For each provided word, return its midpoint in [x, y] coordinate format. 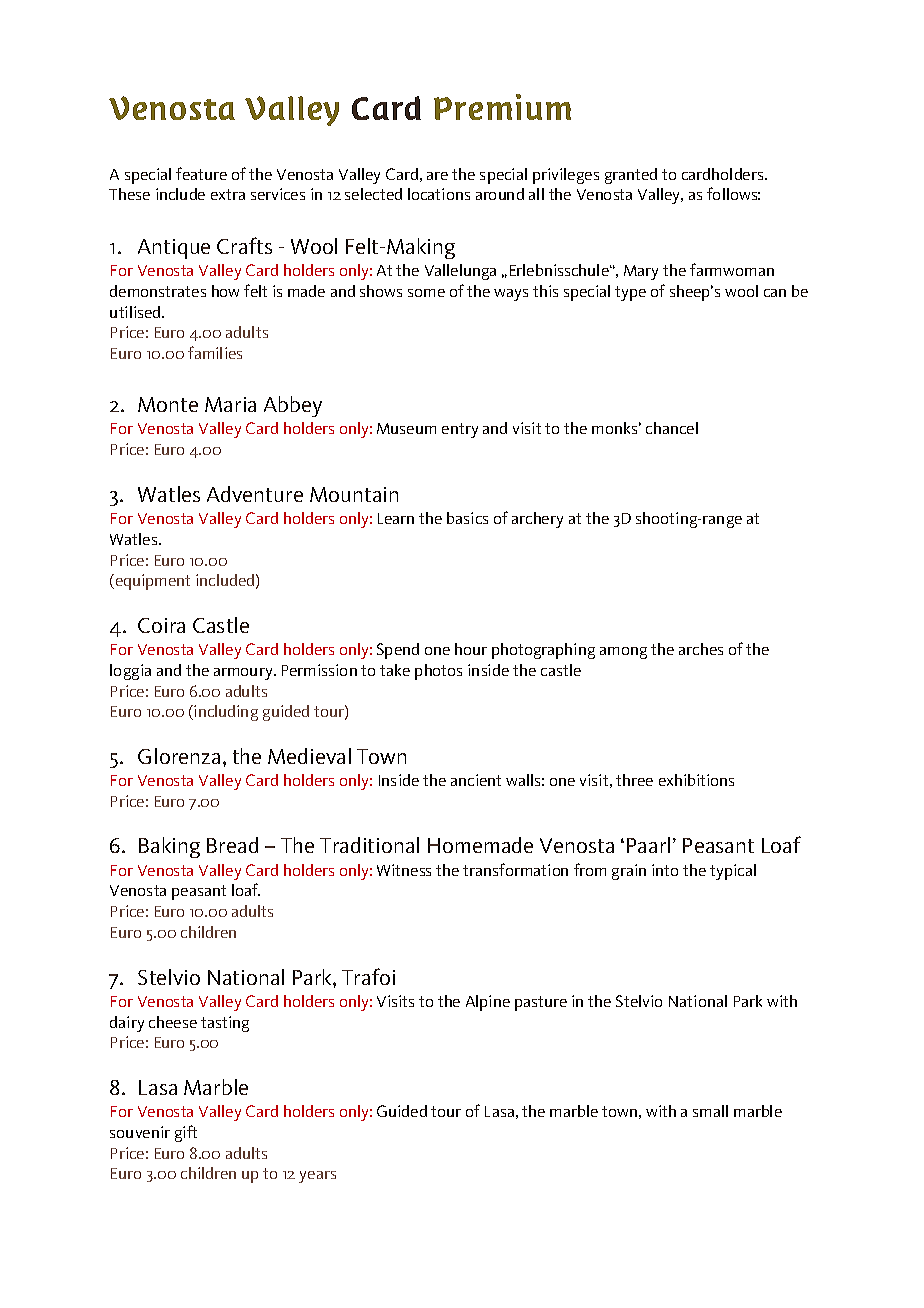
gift [186, 1133]
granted [631, 176]
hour [471, 649]
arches [701, 649]
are [437, 176]
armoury [244, 674]
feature [201, 173]
